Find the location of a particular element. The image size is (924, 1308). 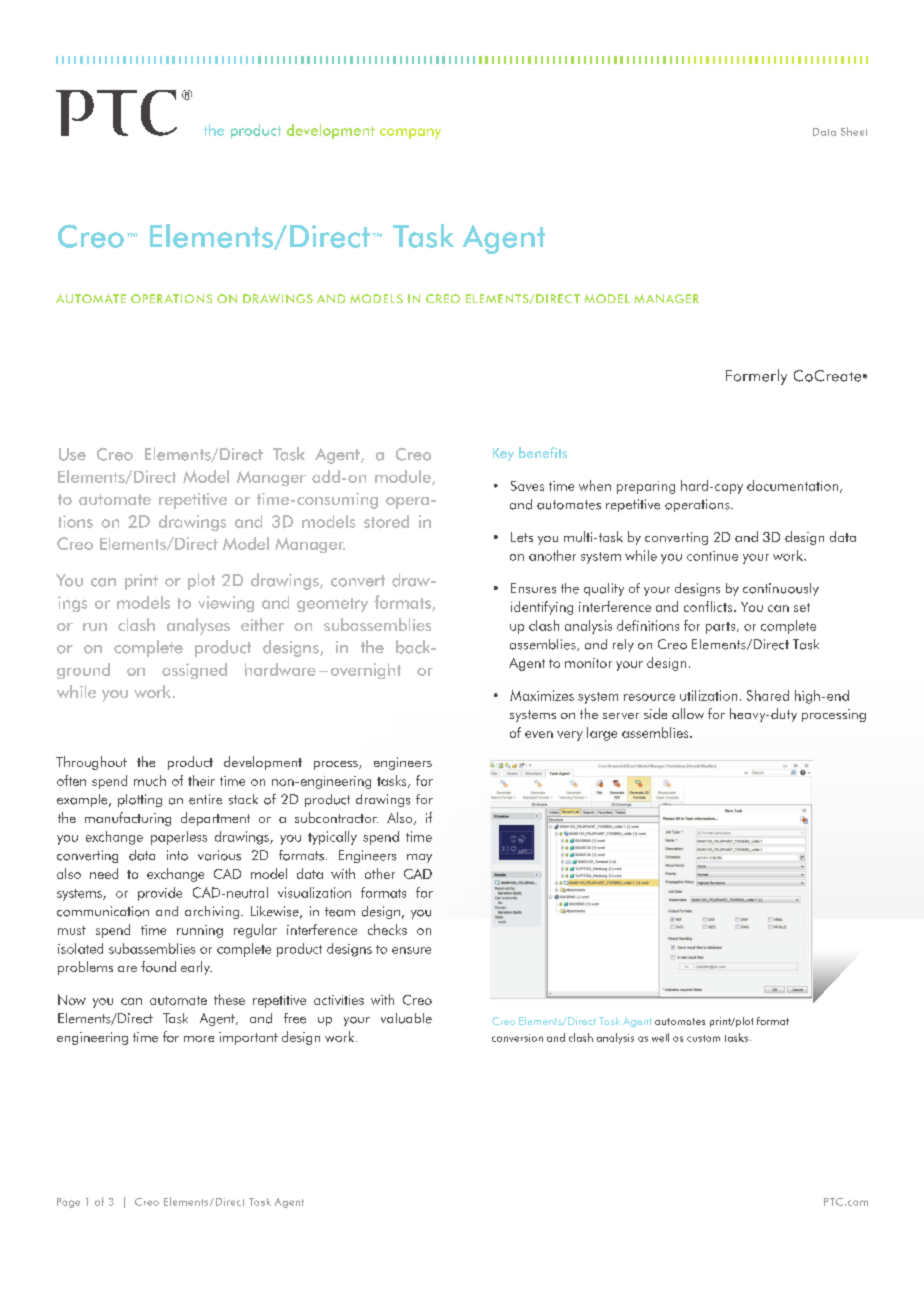

Sheet is located at coordinates (854, 131).
